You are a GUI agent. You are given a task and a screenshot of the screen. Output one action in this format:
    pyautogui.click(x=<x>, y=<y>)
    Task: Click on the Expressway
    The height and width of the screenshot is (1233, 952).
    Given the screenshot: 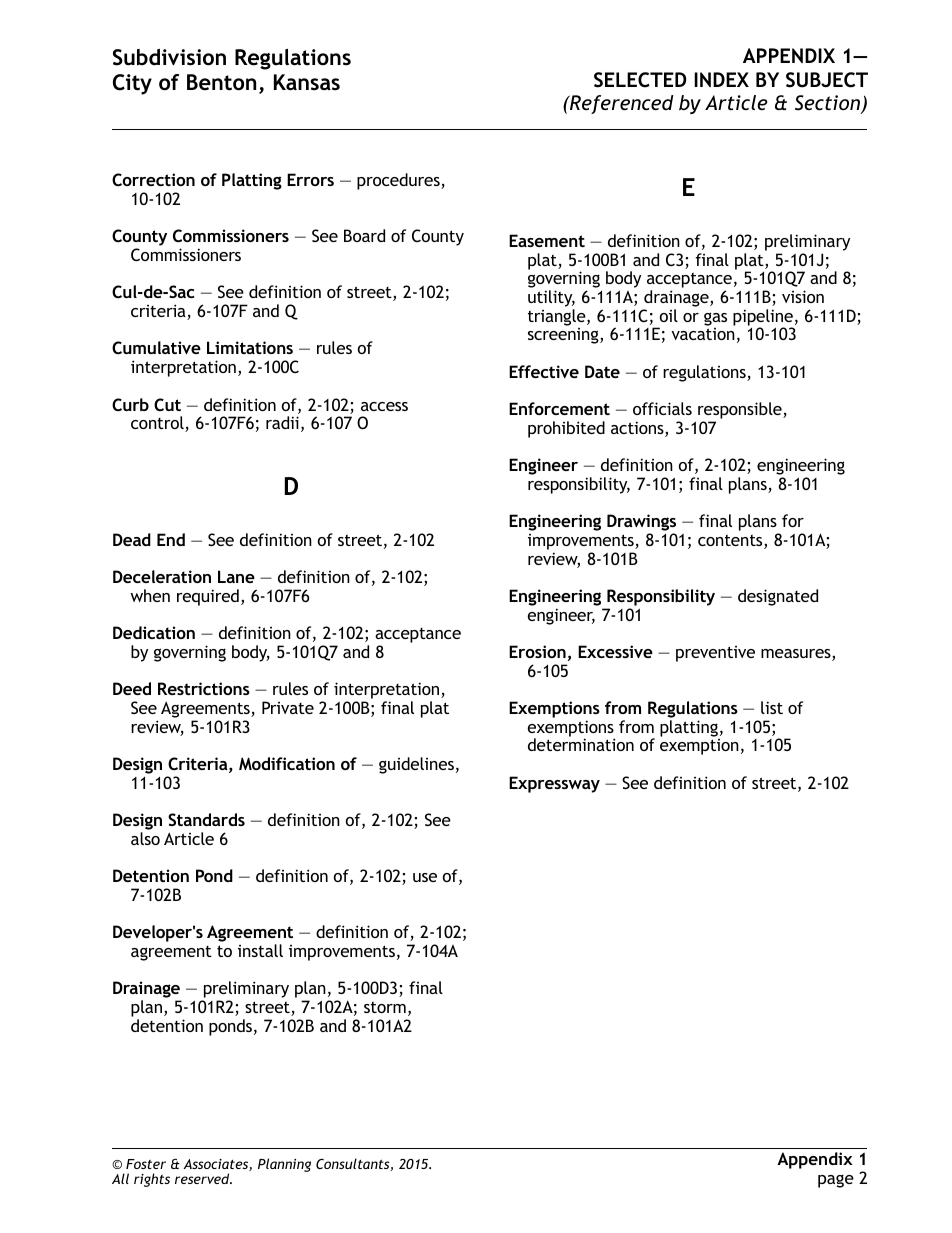 What is the action you would take?
    pyautogui.click(x=554, y=784)
